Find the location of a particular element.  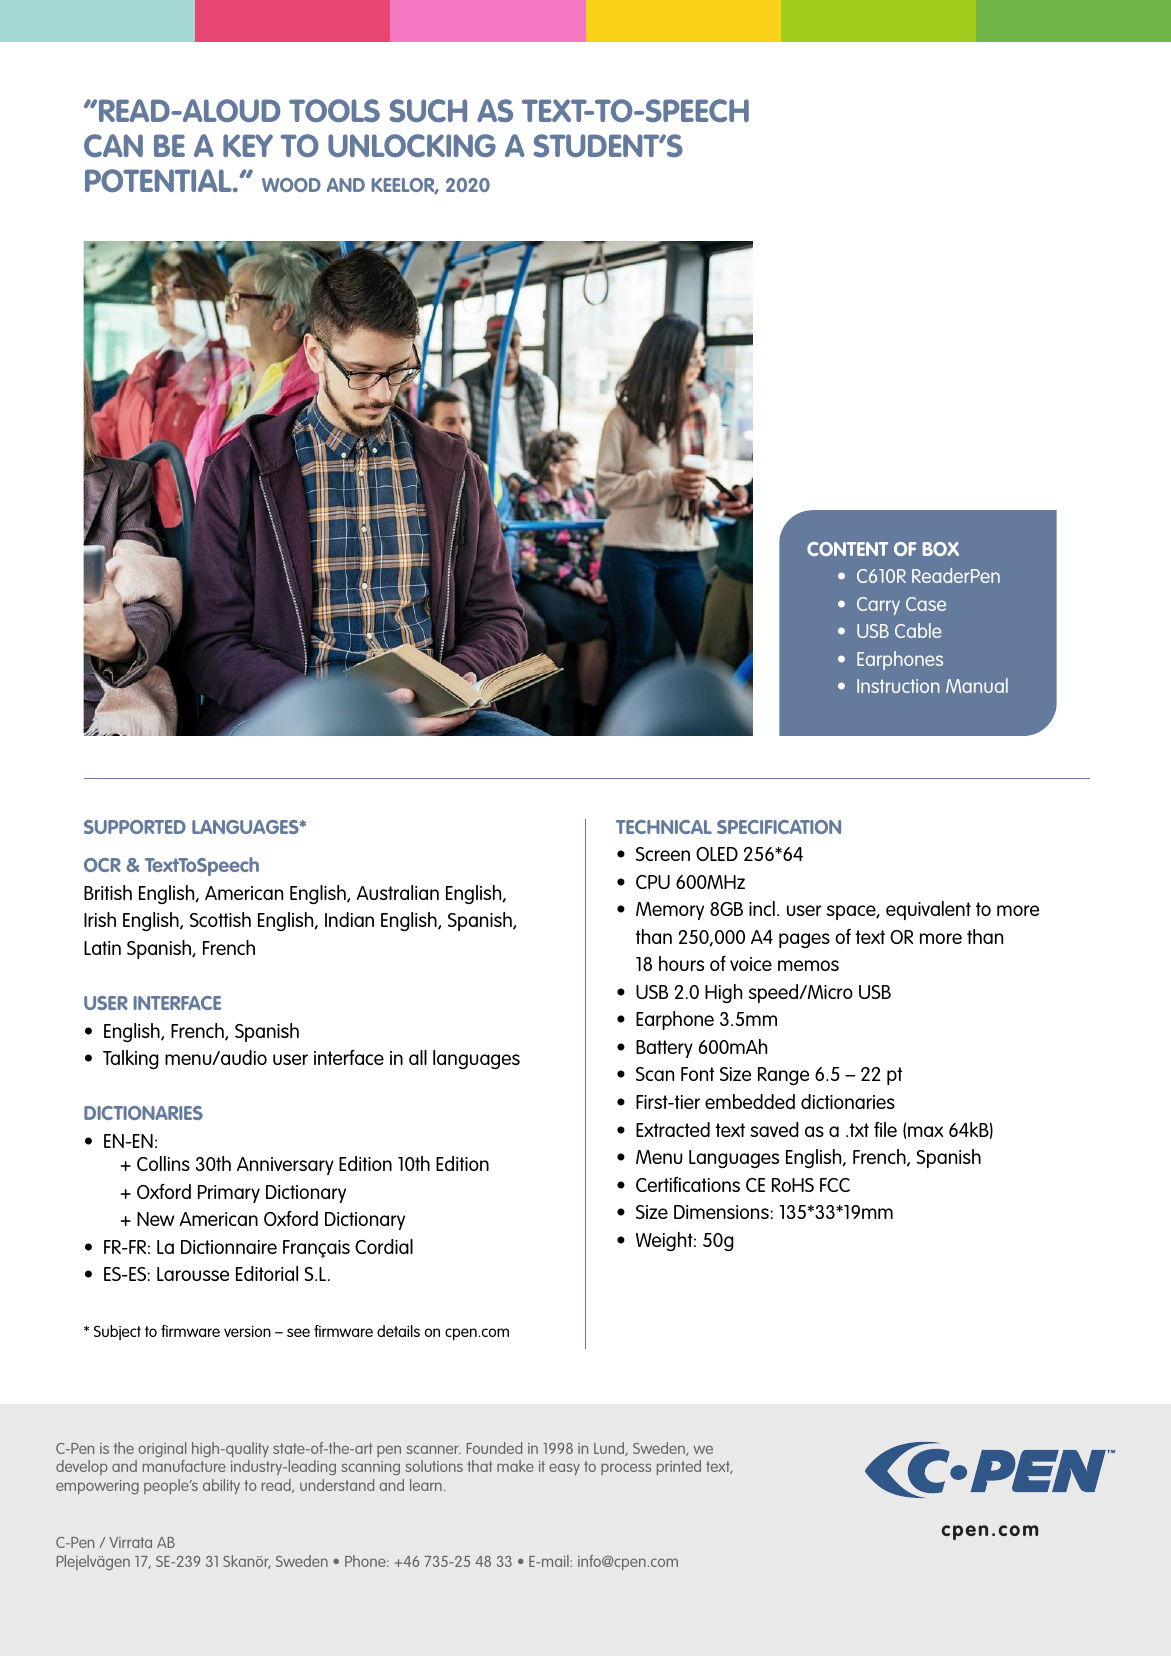

SUPPORTED is located at coordinates (135, 827).
